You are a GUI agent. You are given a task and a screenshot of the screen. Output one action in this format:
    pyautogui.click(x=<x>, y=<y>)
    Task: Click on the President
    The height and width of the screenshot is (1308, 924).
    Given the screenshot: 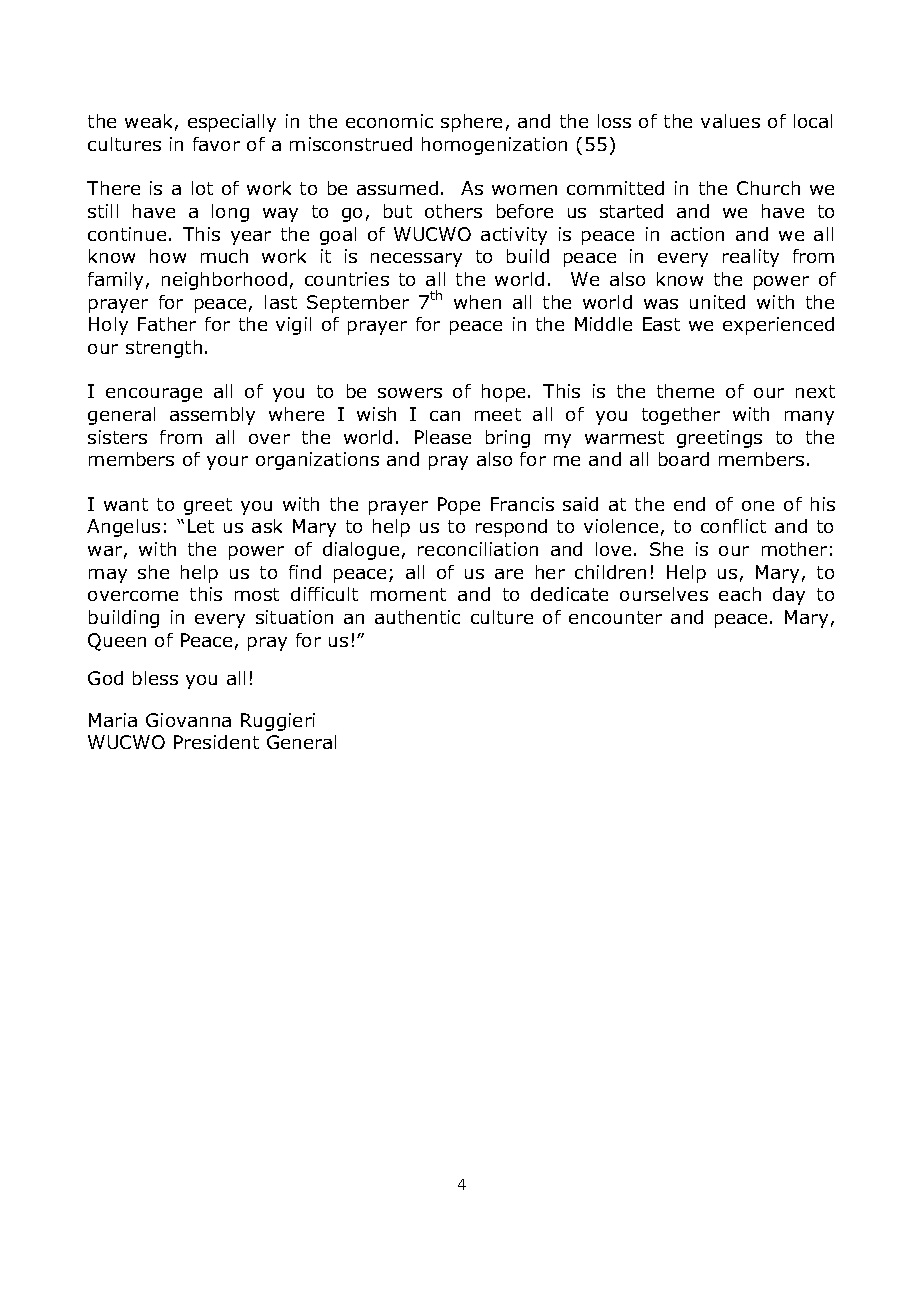 What is the action you would take?
    pyautogui.click(x=216, y=742)
